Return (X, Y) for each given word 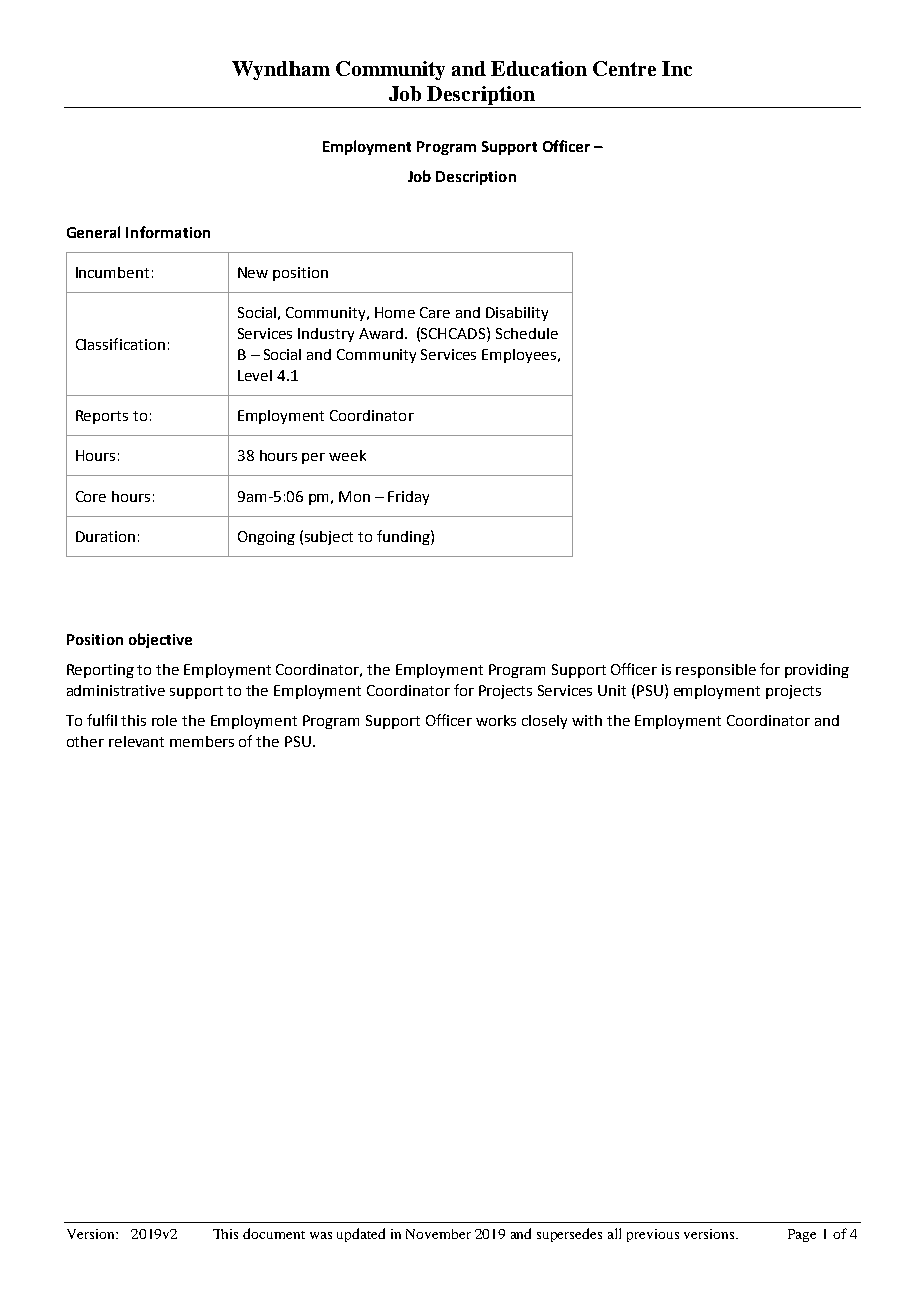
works (496, 720)
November (438, 1234)
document (274, 1233)
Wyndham (281, 70)
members (202, 741)
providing (817, 671)
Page (802, 1235)
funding (404, 537)
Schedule (527, 333)
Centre (624, 68)
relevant (136, 741)
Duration (105, 536)
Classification (120, 344)
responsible (716, 671)
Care (435, 312)
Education (539, 68)
